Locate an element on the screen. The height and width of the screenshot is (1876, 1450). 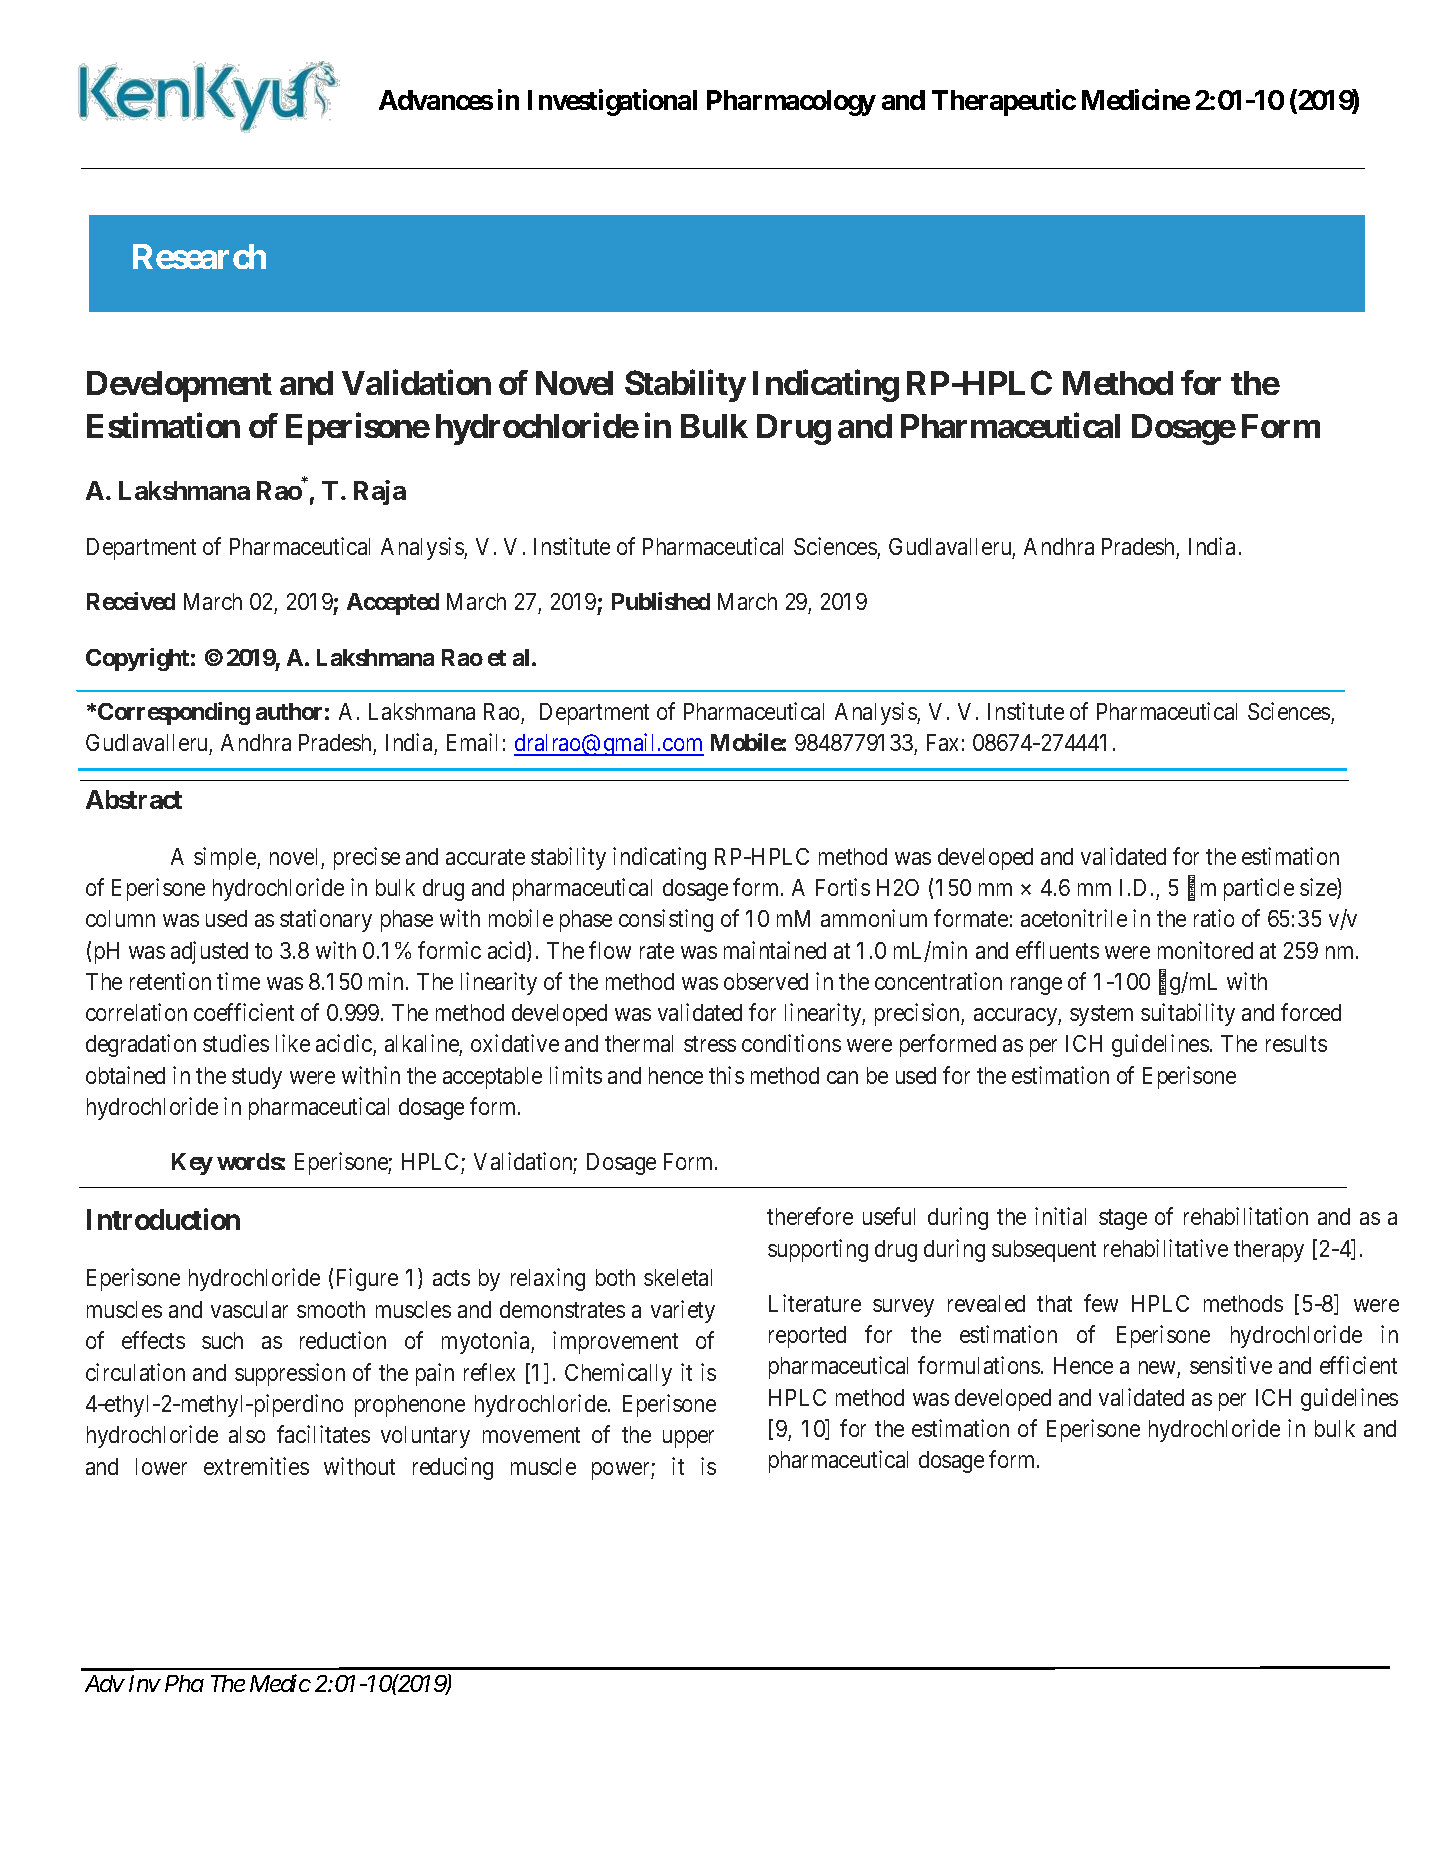
time is located at coordinates (238, 981).
